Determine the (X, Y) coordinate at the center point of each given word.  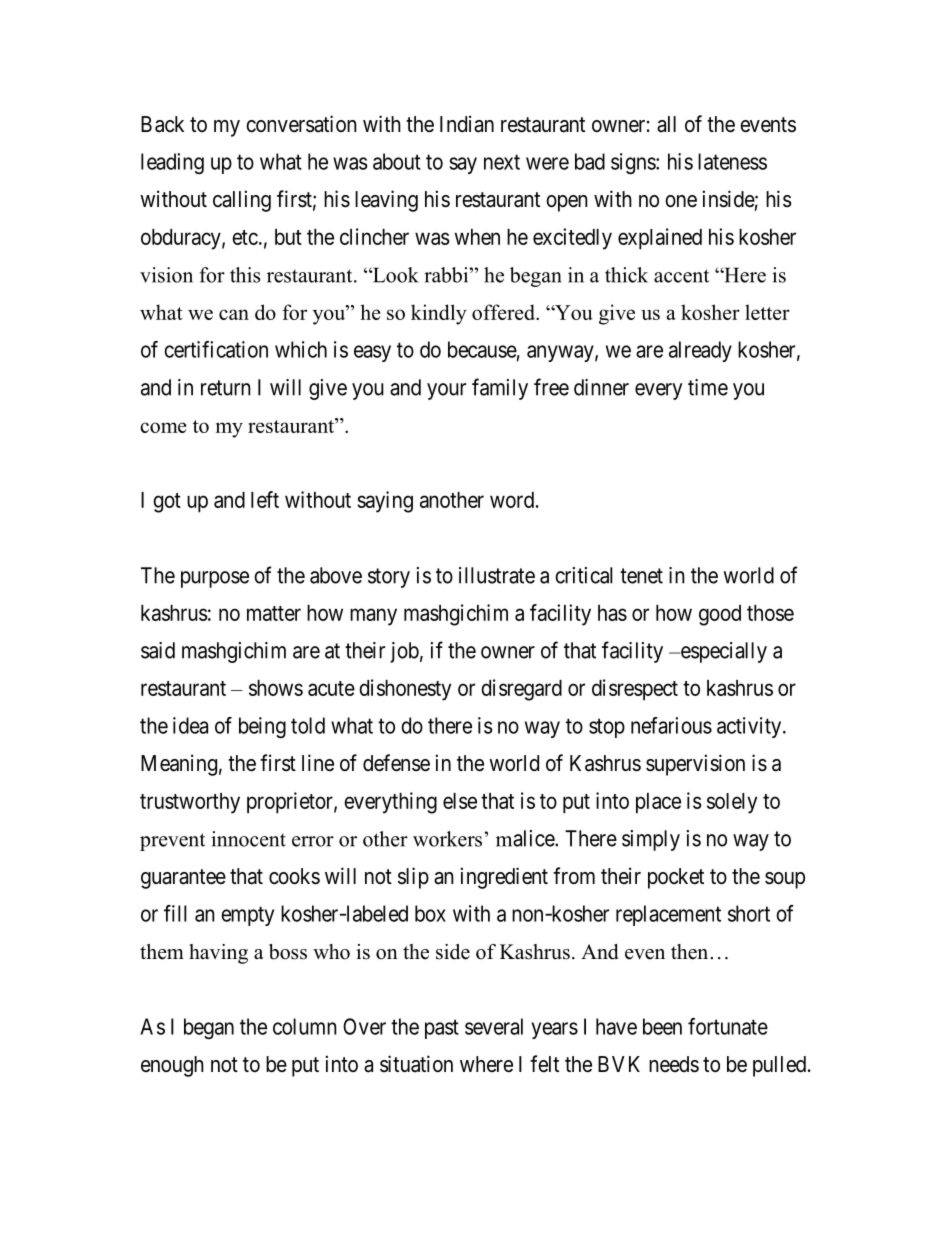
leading (172, 163)
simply (651, 840)
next (502, 162)
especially (722, 652)
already (700, 351)
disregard (521, 690)
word (512, 500)
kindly (439, 314)
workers (447, 839)
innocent (248, 839)
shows (276, 688)
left (265, 499)
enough (172, 1066)
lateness (732, 161)
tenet (641, 576)
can (234, 314)
